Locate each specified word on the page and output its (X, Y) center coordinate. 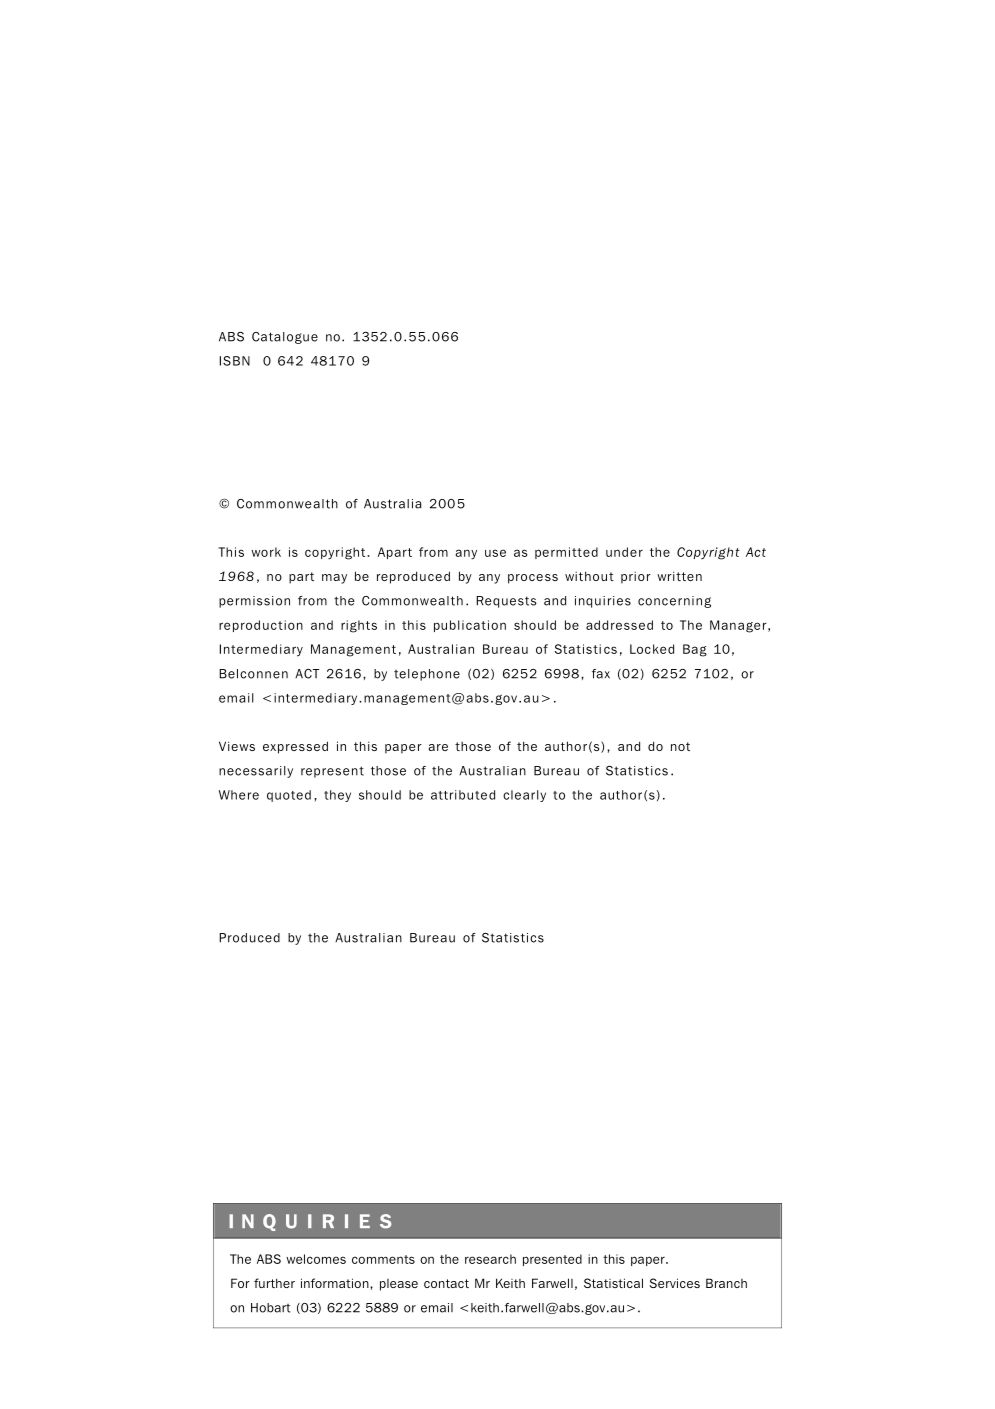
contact (446, 1283)
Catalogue (285, 338)
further (274, 1283)
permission (254, 602)
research (490, 1259)
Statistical (613, 1283)
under (624, 552)
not (680, 746)
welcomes (316, 1259)
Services (675, 1283)
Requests (506, 602)
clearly (524, 796)
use (495, 553)
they (337, 796)
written (679, 576)
